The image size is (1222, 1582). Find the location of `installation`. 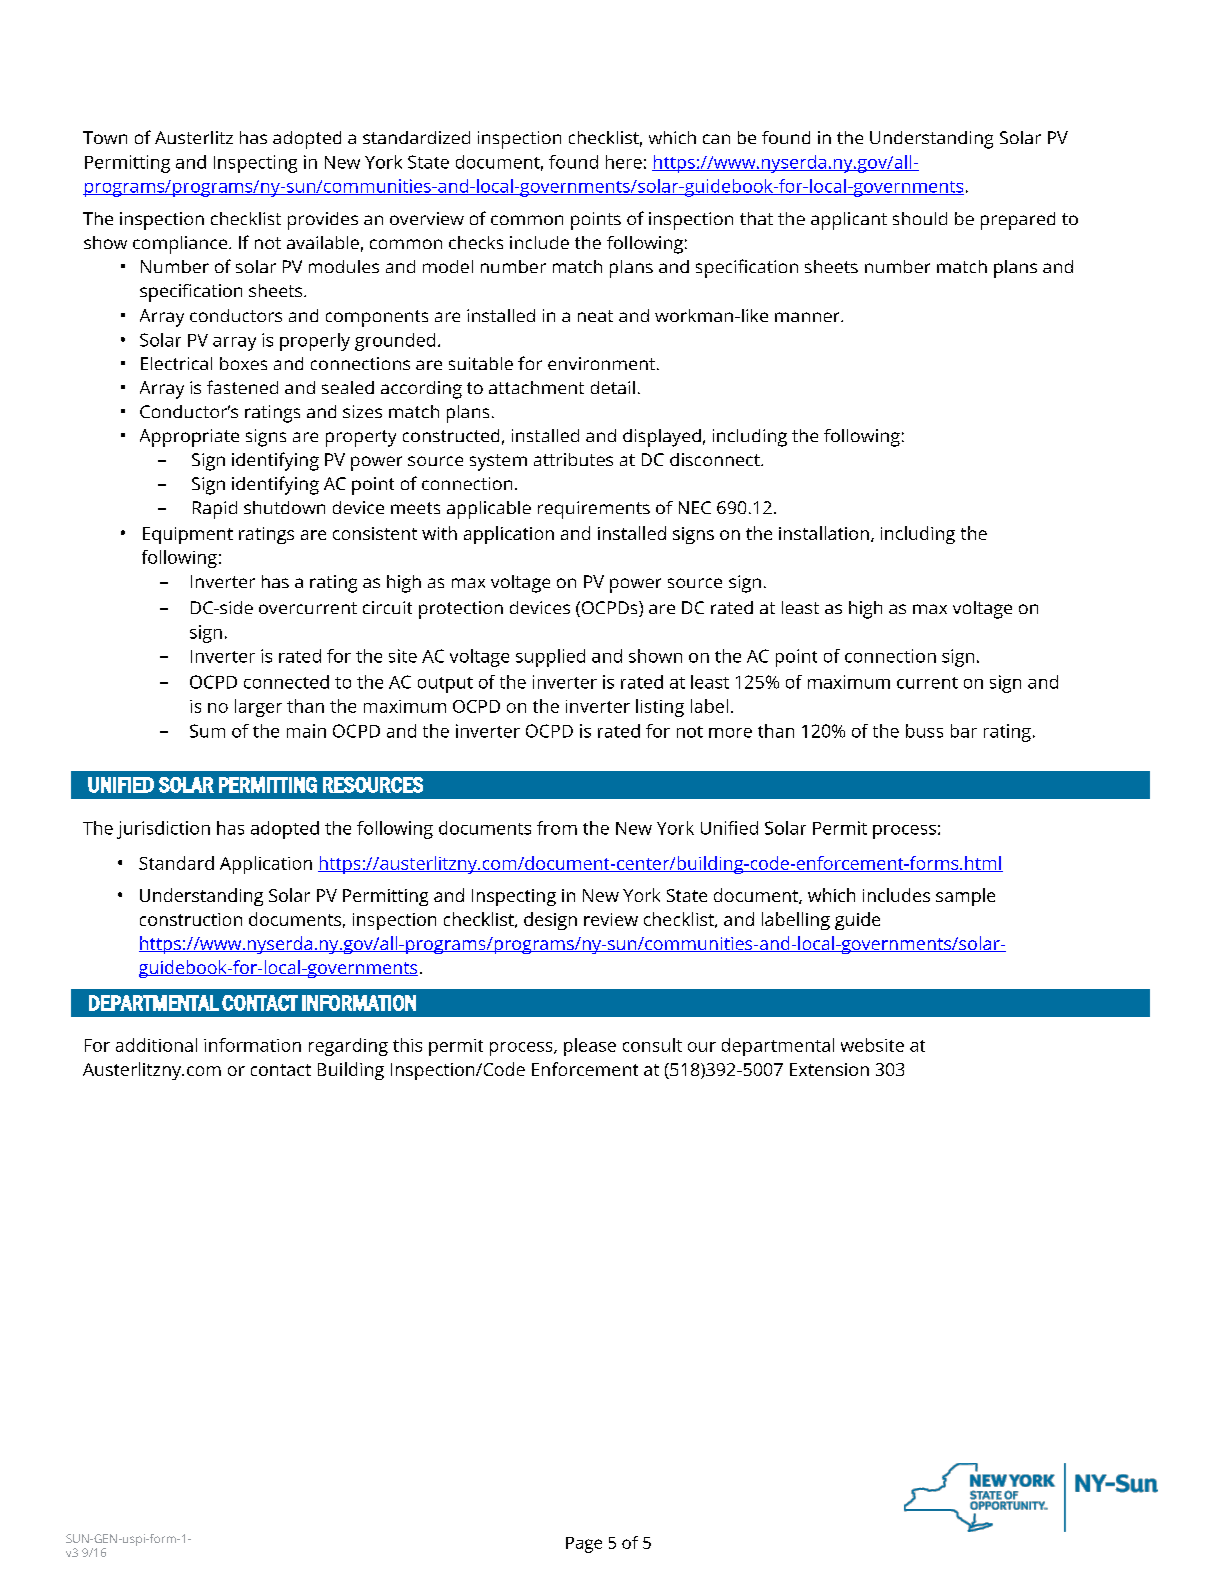

installation is located at coordinates (824, 533).
